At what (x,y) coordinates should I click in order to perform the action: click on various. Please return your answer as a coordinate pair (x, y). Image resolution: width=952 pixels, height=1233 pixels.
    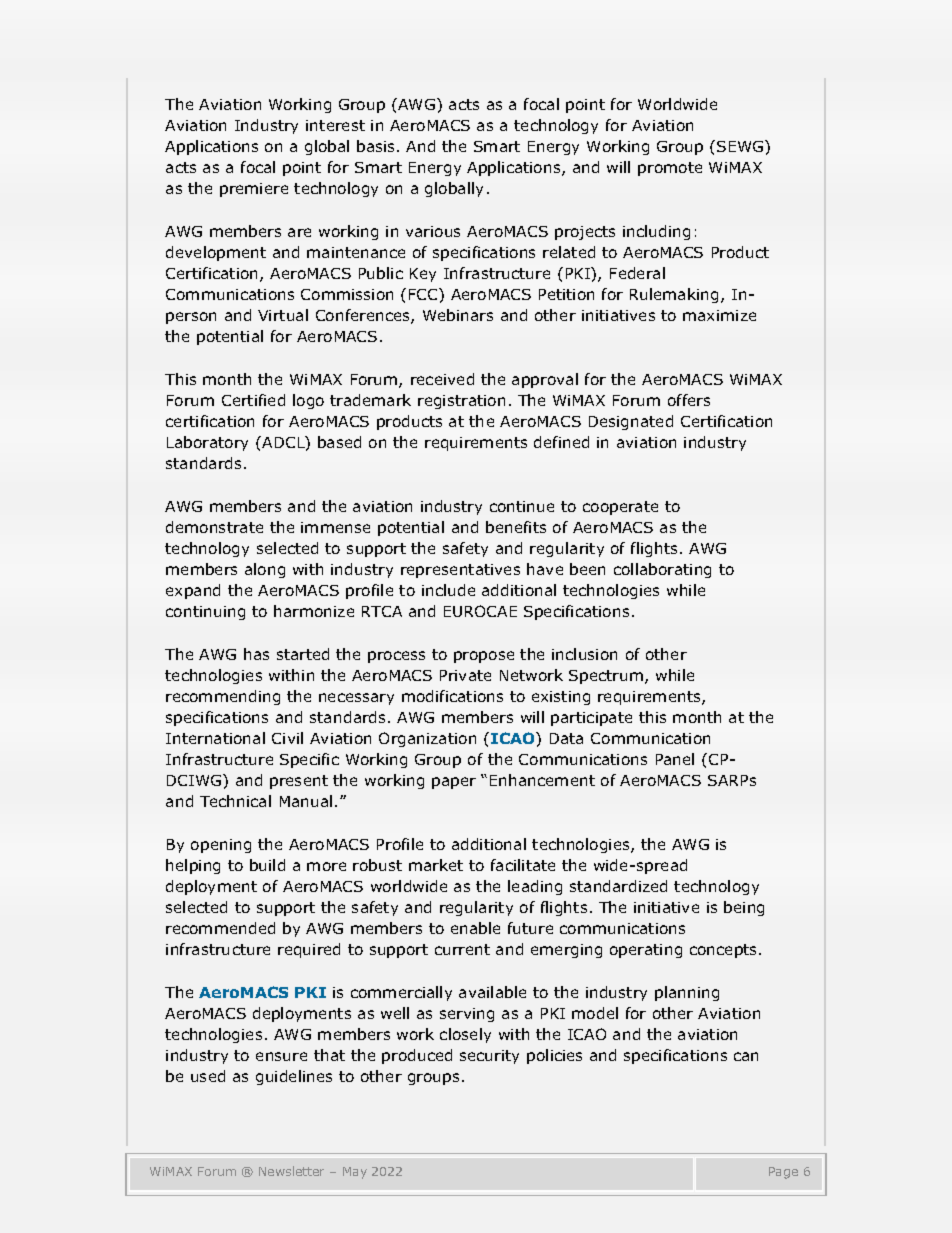
    Looking at the image, I should click on (433, 231).
